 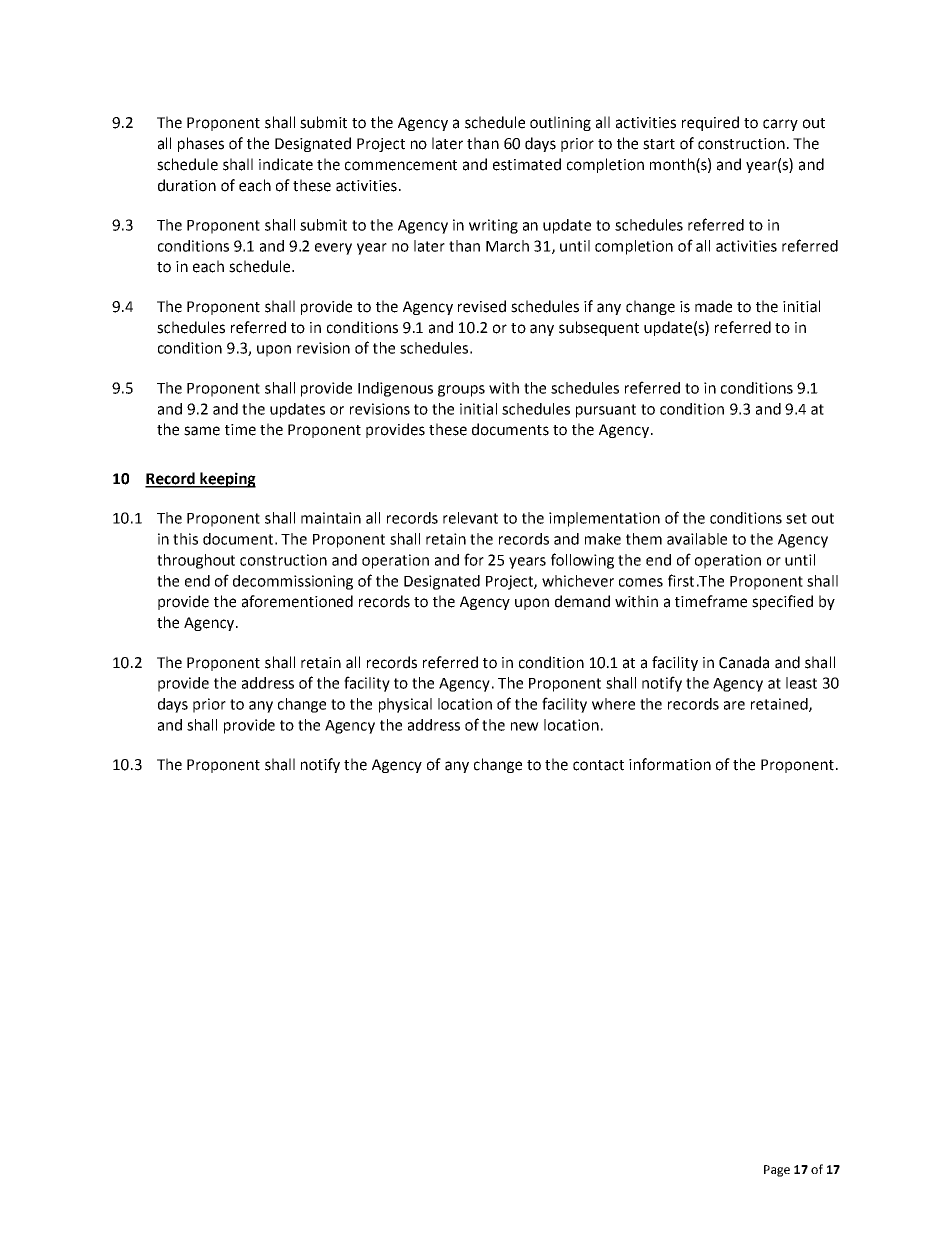 I want to click on contact, so click(x=598, y=765).
